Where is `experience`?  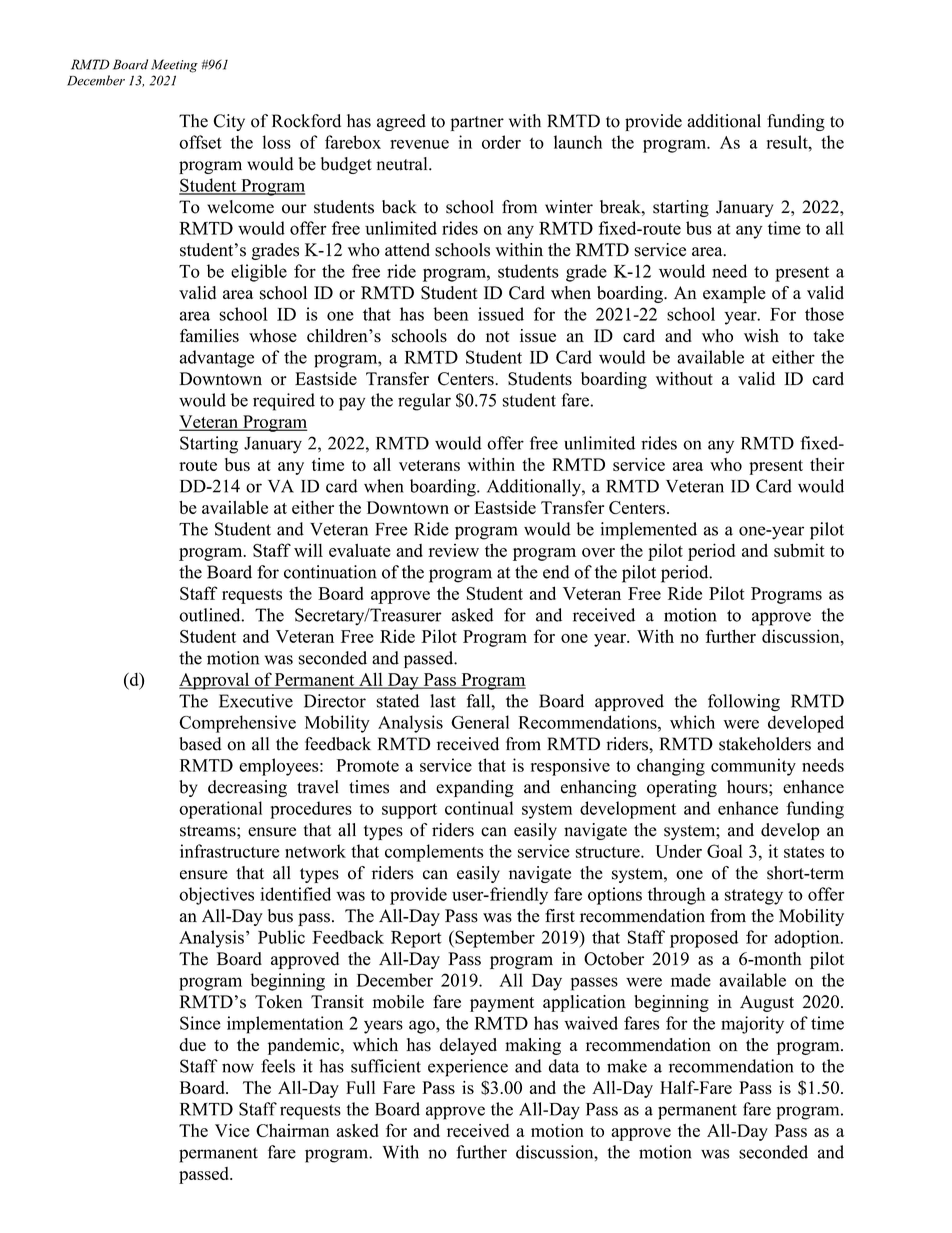
experience is located at coordinates (468, 1068).
